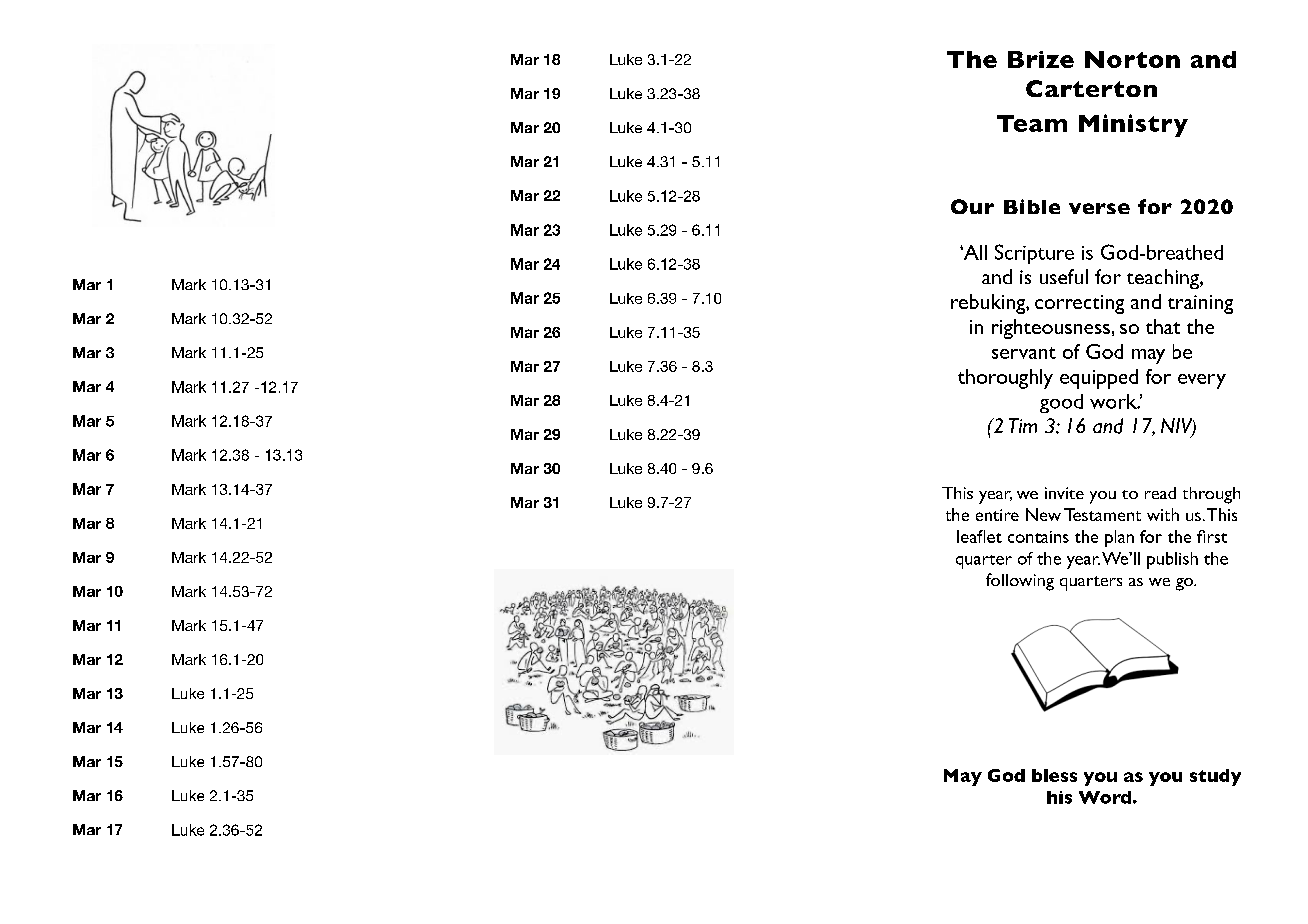 This image has width=1308, height=924. I want to click on Tim, so click(1023, 425).
